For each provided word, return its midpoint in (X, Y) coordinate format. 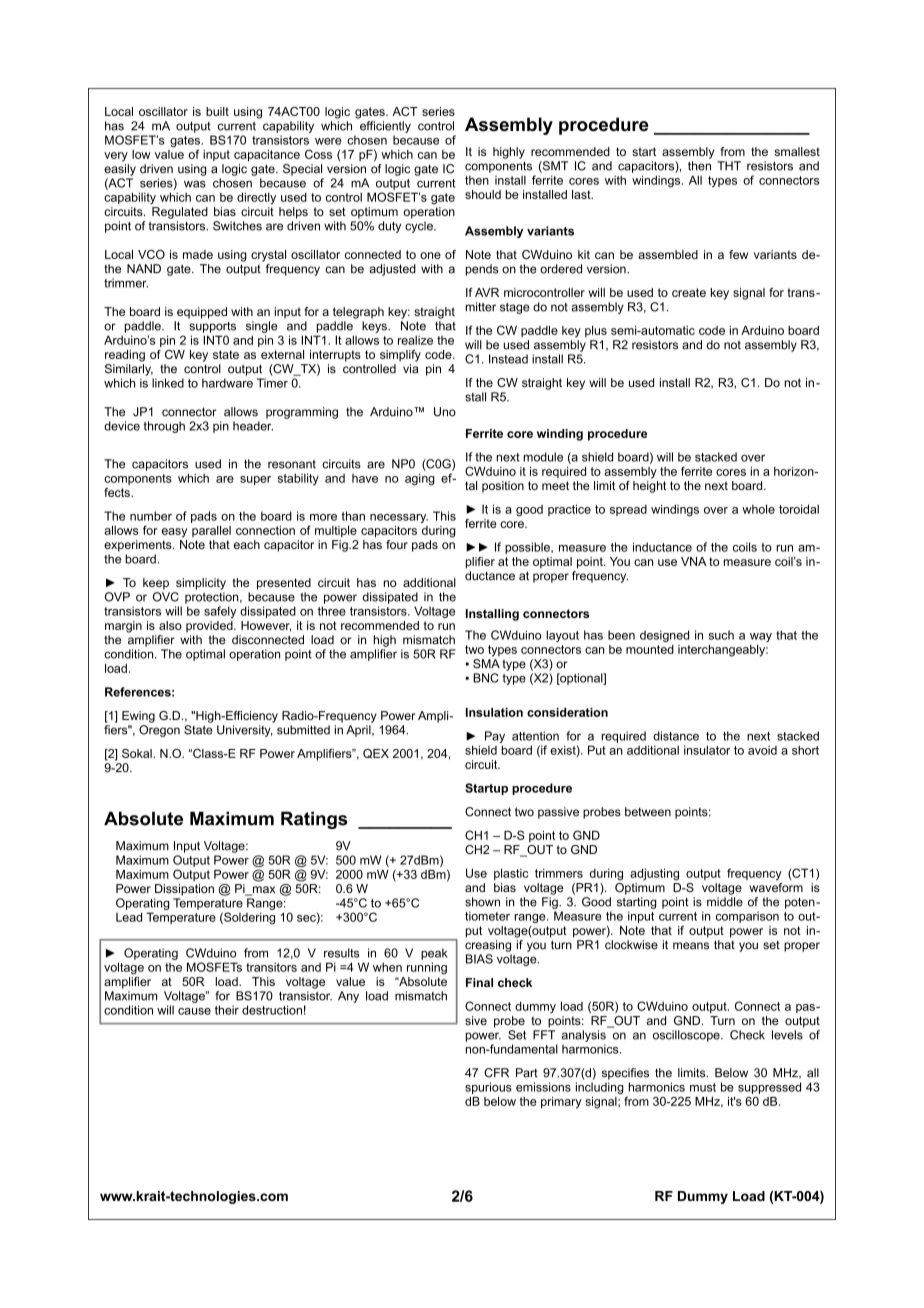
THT (729, 166)
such (721, 635)
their (227, 1010)
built (217, 111)
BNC (486, 678)
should (483, 194)
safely (220, 612)
